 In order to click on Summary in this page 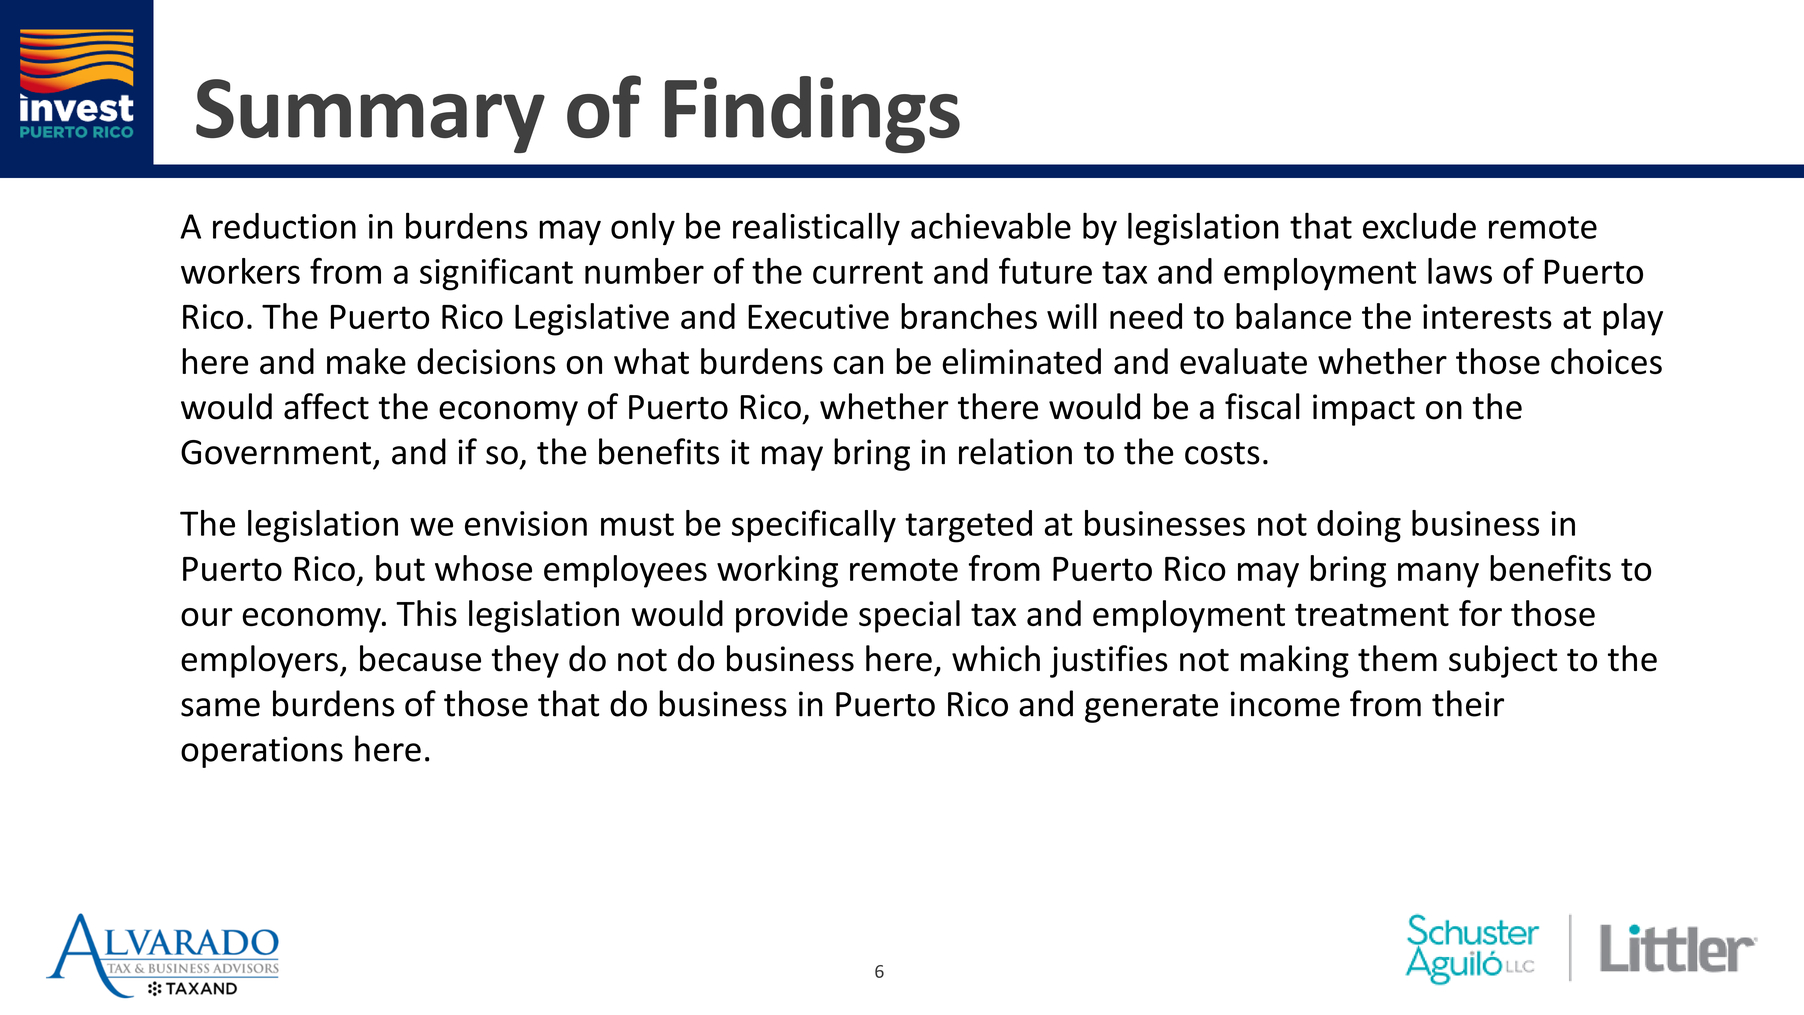, I will do `click(370, 116)`.
